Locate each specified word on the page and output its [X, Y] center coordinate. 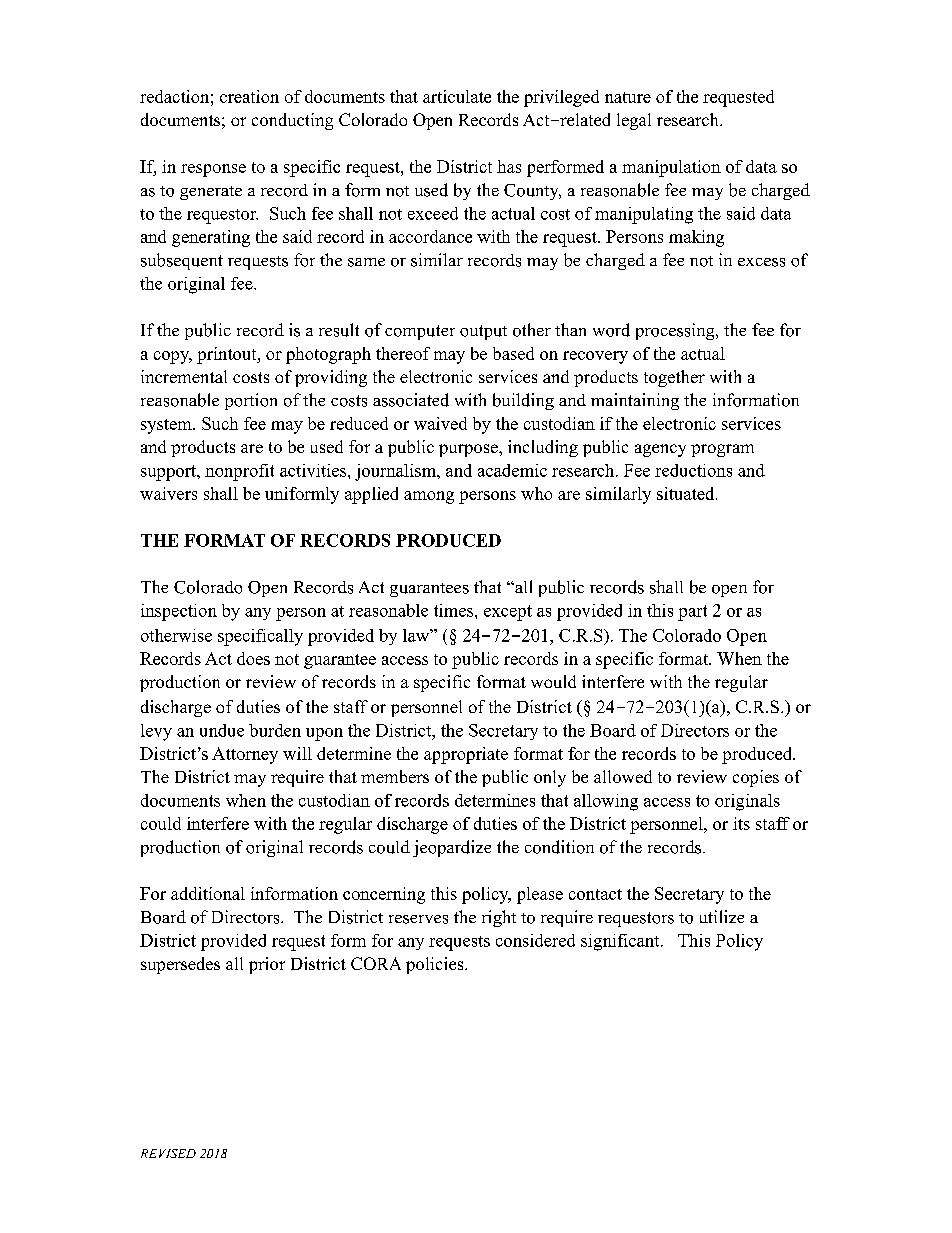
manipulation [671, 168]
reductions [693, 470]
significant [621, 942]
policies [436, 965]
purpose [469, 450]
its [741, 823]
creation [249, 96]
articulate [457, 96]
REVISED [168, 1153]
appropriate [466, 755]
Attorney [245, 755]
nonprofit [239, 472]
